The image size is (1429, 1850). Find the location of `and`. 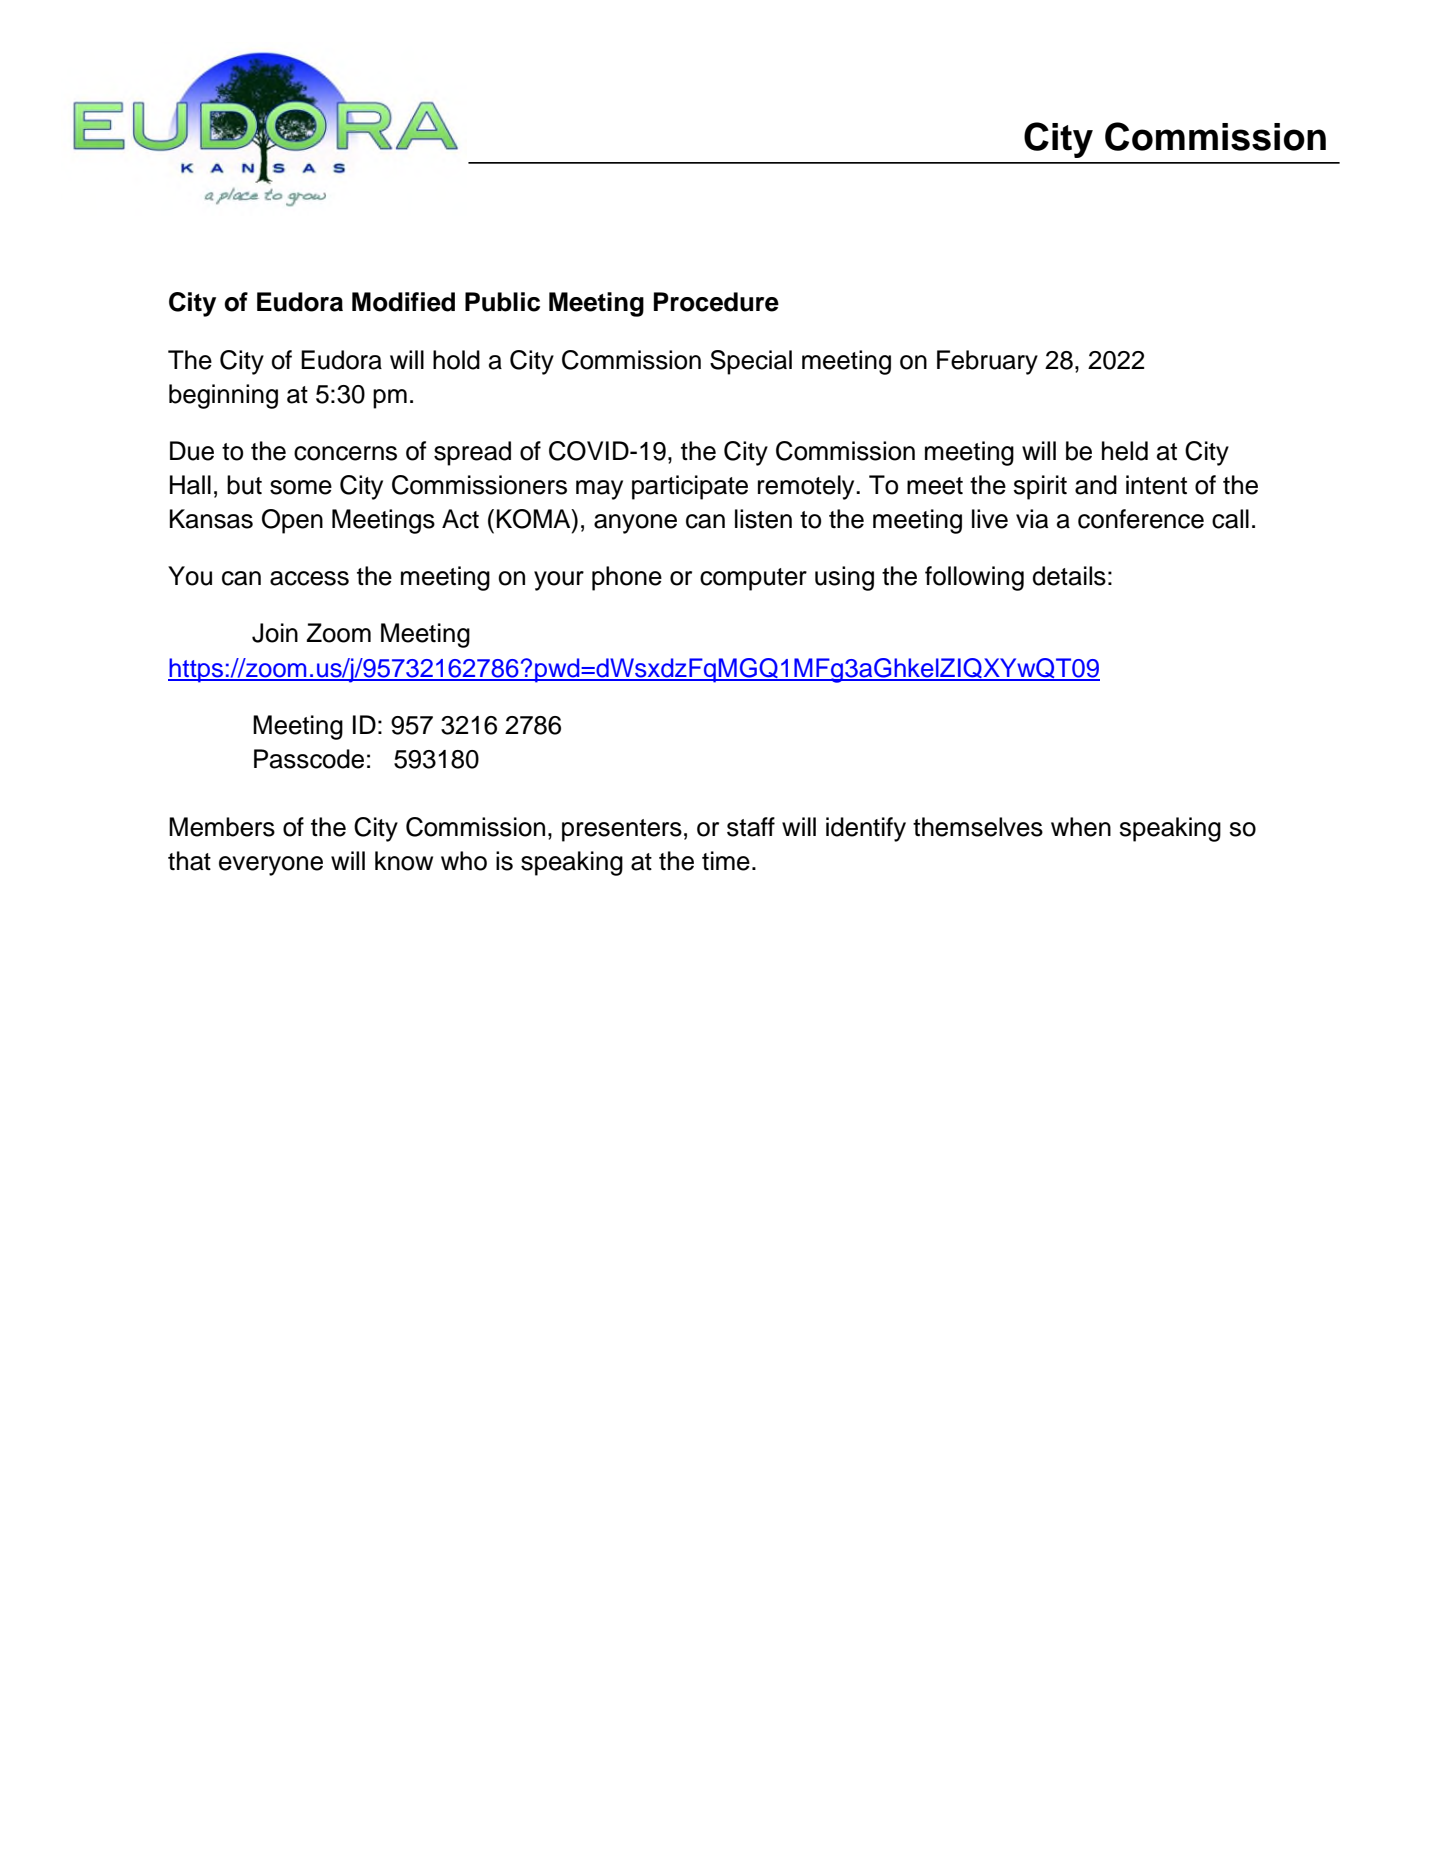

and is located at coordinates (1096, 485).
